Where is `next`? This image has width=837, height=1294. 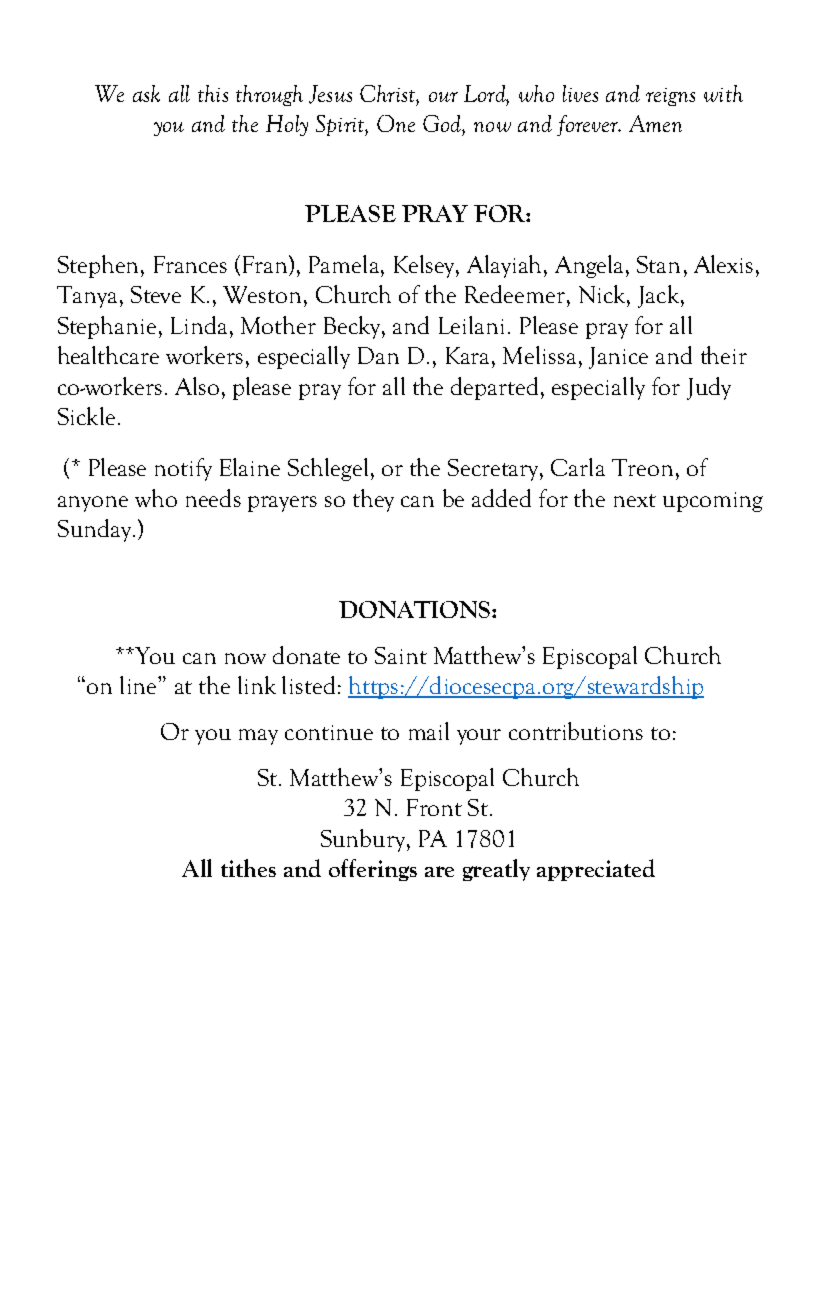 next is located at coordinates (635, 500).
